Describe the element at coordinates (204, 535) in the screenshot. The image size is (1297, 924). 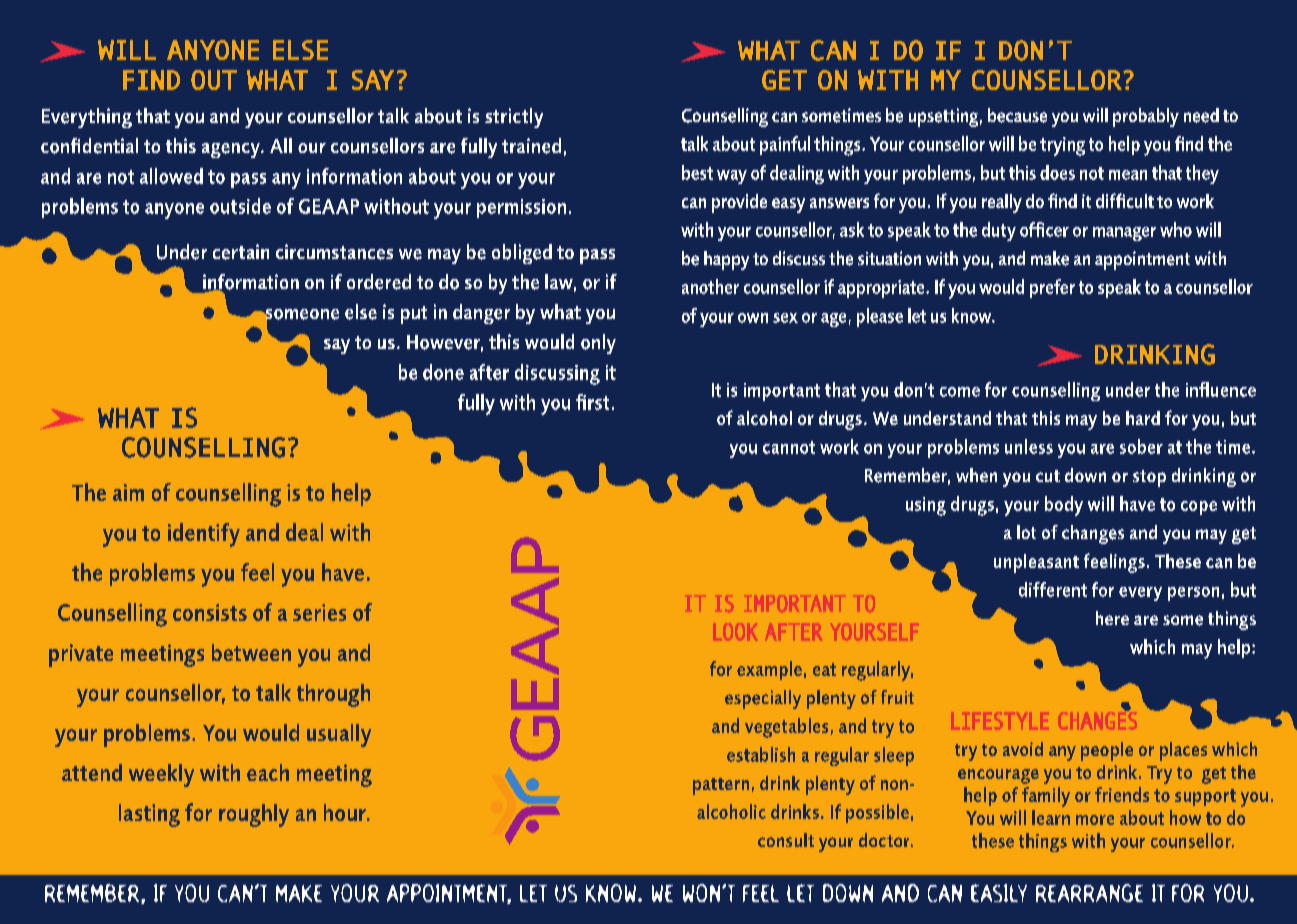
I see `identify` at that location.
